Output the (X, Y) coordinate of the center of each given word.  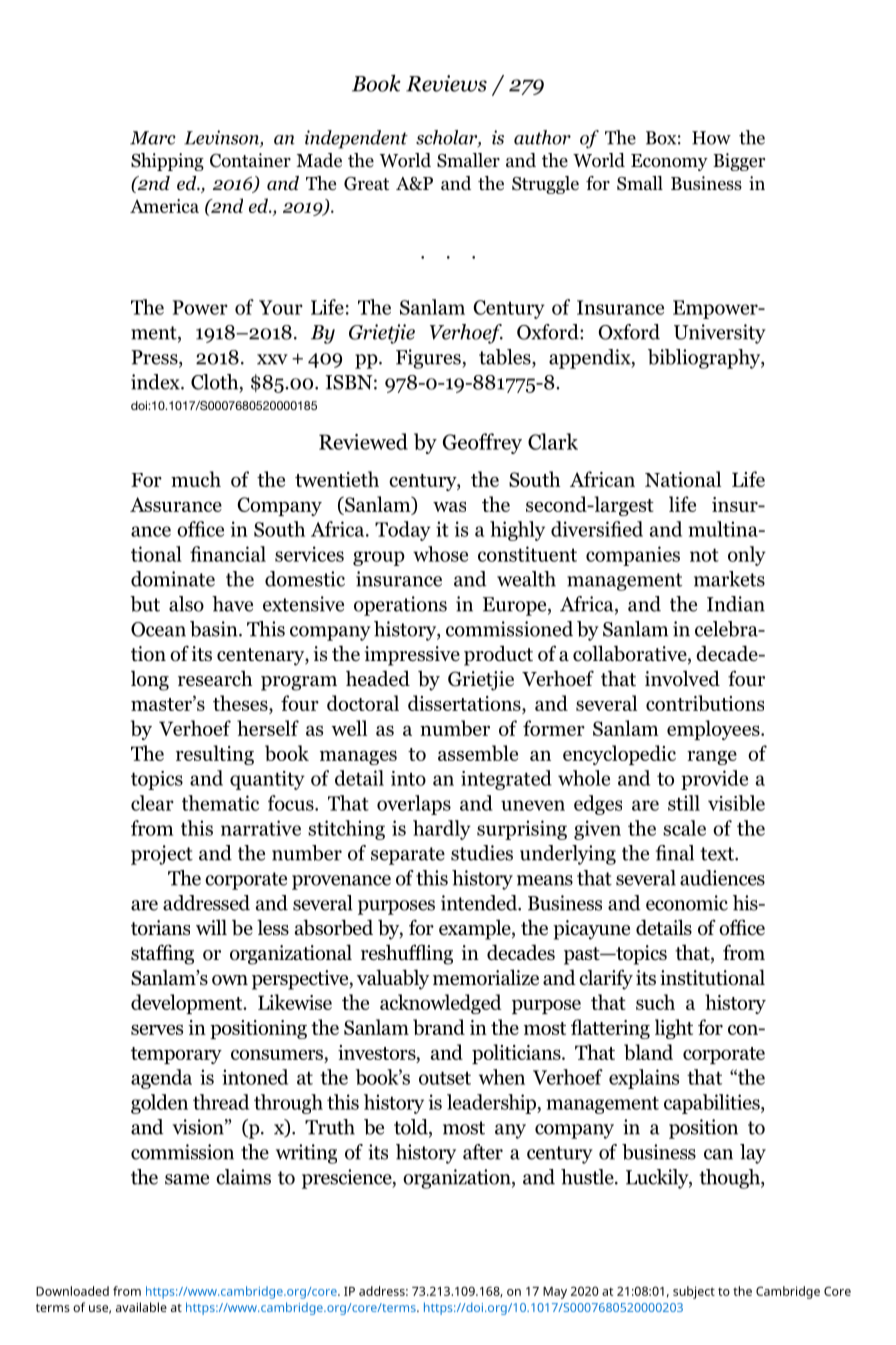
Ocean (158, 629)
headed (378, 678)
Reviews (446, 83)
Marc (153, 138)
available (141, 1307)
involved (682, 678)
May (555, 1293)
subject (694, 1292)
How (711, 138)
